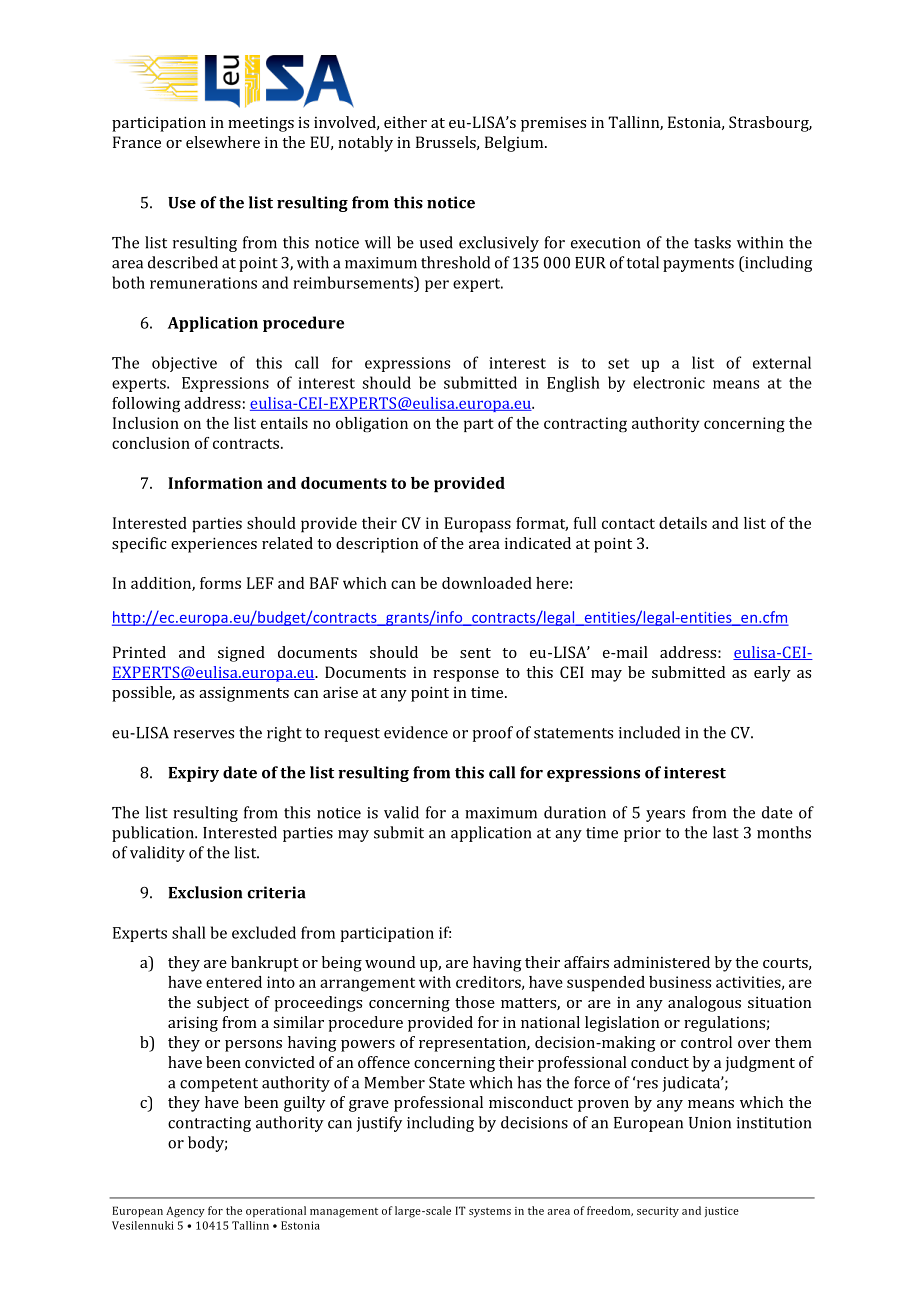  Describe the element at coordinates (372, 424) in the document. I see `obligation` at that location.
